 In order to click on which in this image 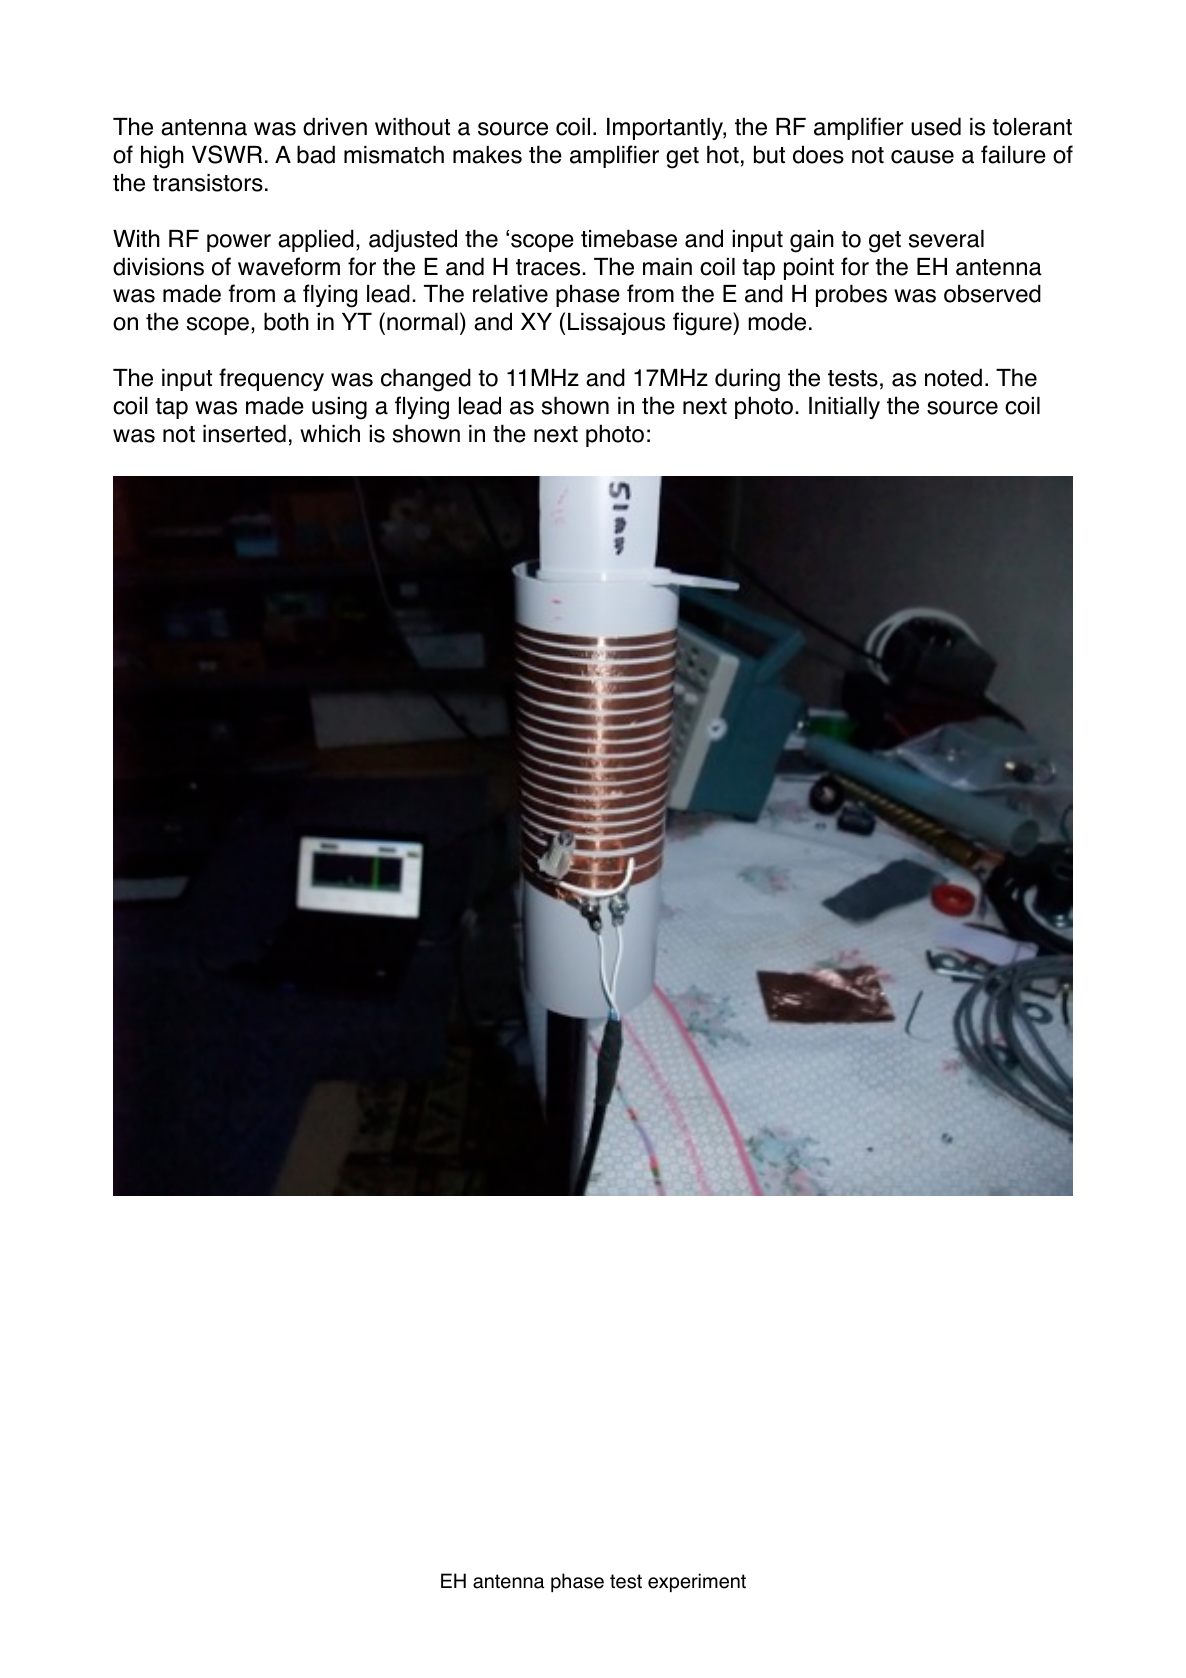, I will do `click(330, 433)`.
